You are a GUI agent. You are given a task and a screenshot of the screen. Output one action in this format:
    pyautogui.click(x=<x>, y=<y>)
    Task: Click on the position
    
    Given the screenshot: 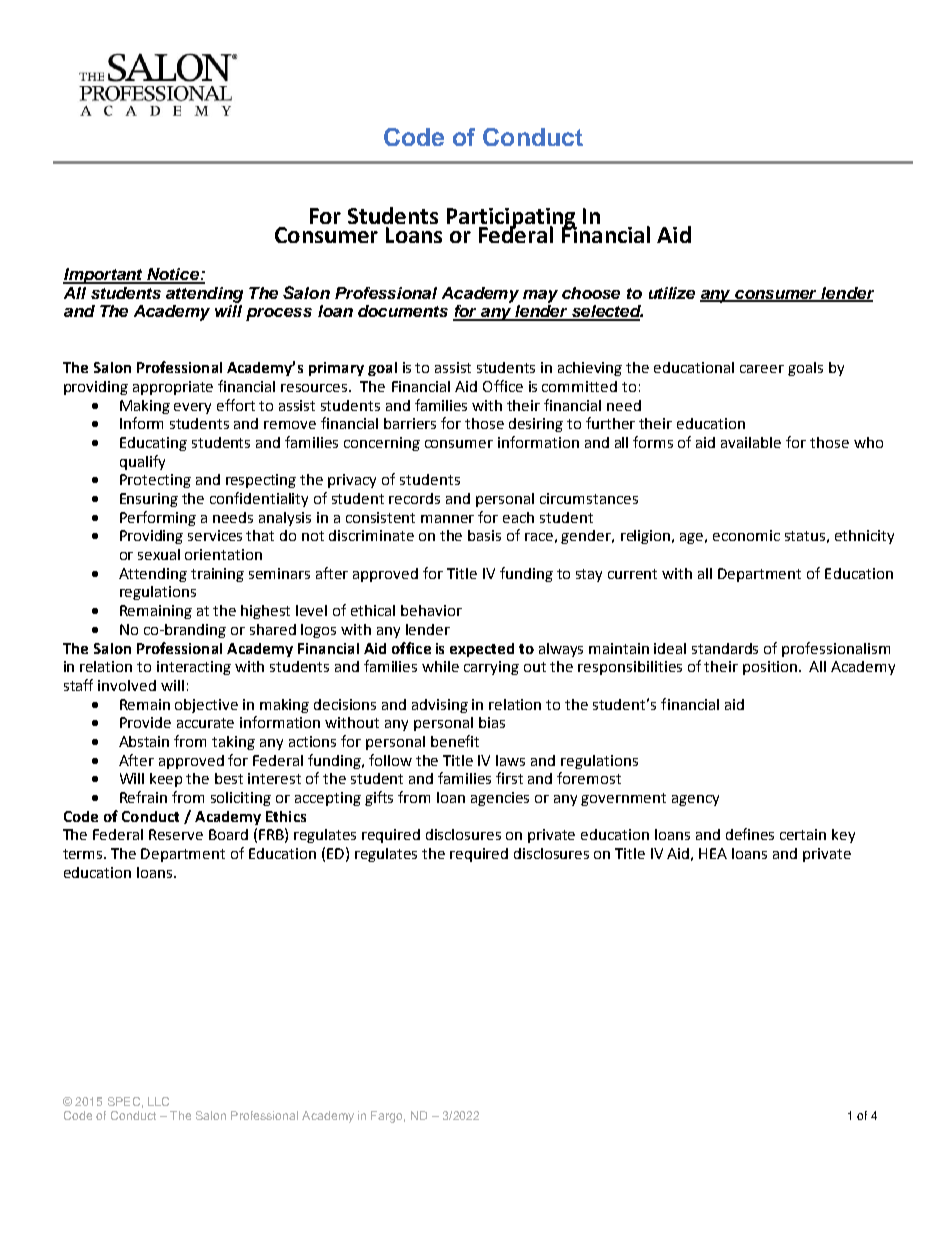 What is the action you would take?
    pyautogui.click(x=771, y=668)
